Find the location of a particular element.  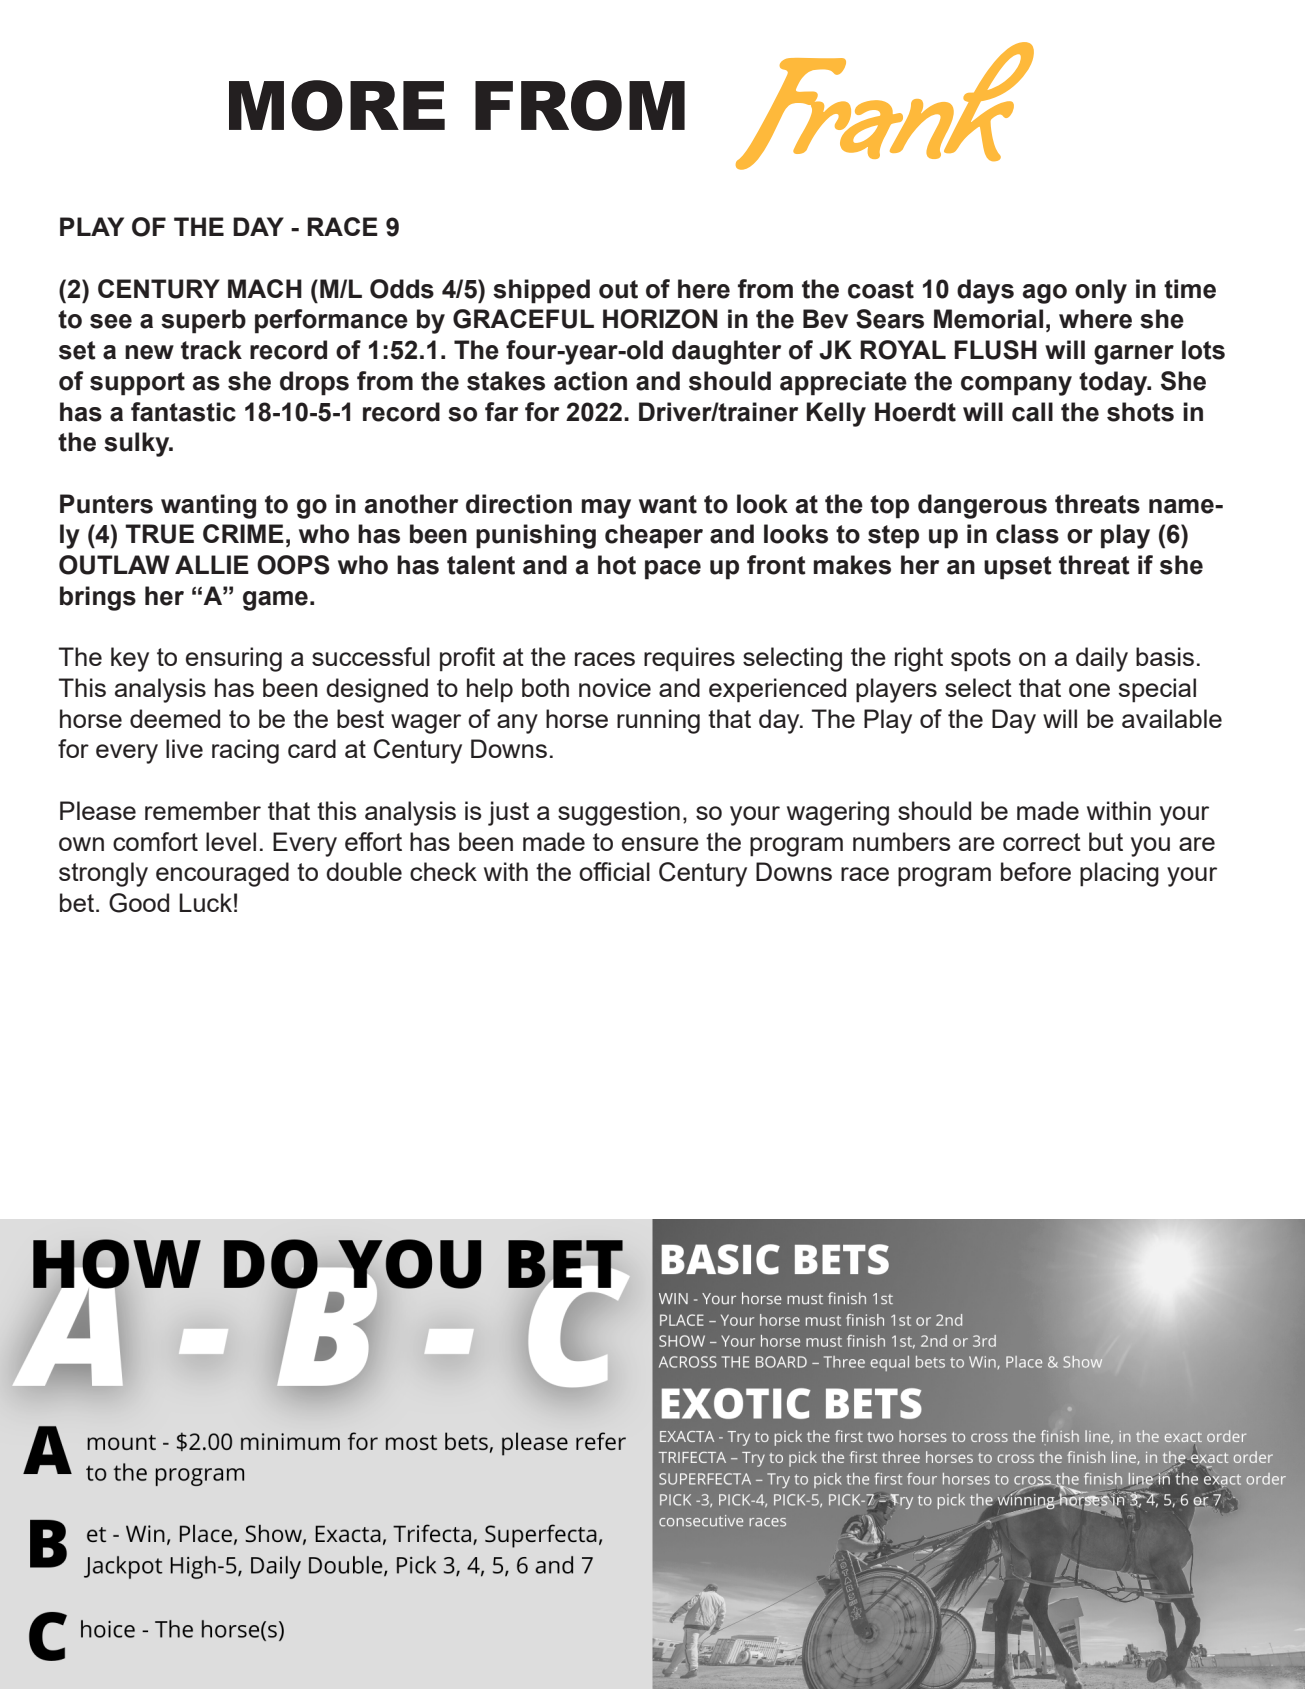

MORE is located at coordinates (337, 105).
